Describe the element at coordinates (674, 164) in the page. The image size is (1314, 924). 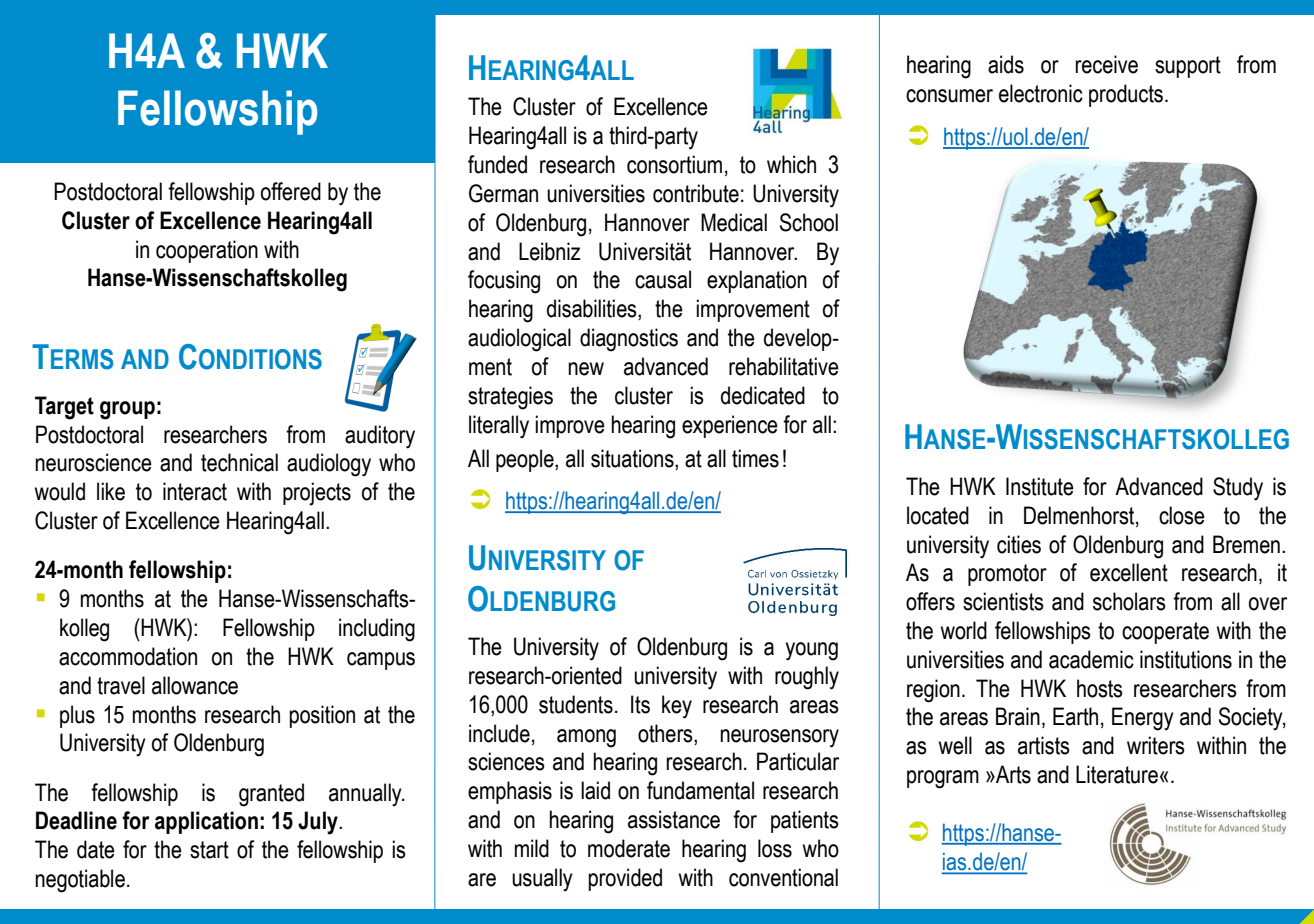
I see `consortium` at that location.
